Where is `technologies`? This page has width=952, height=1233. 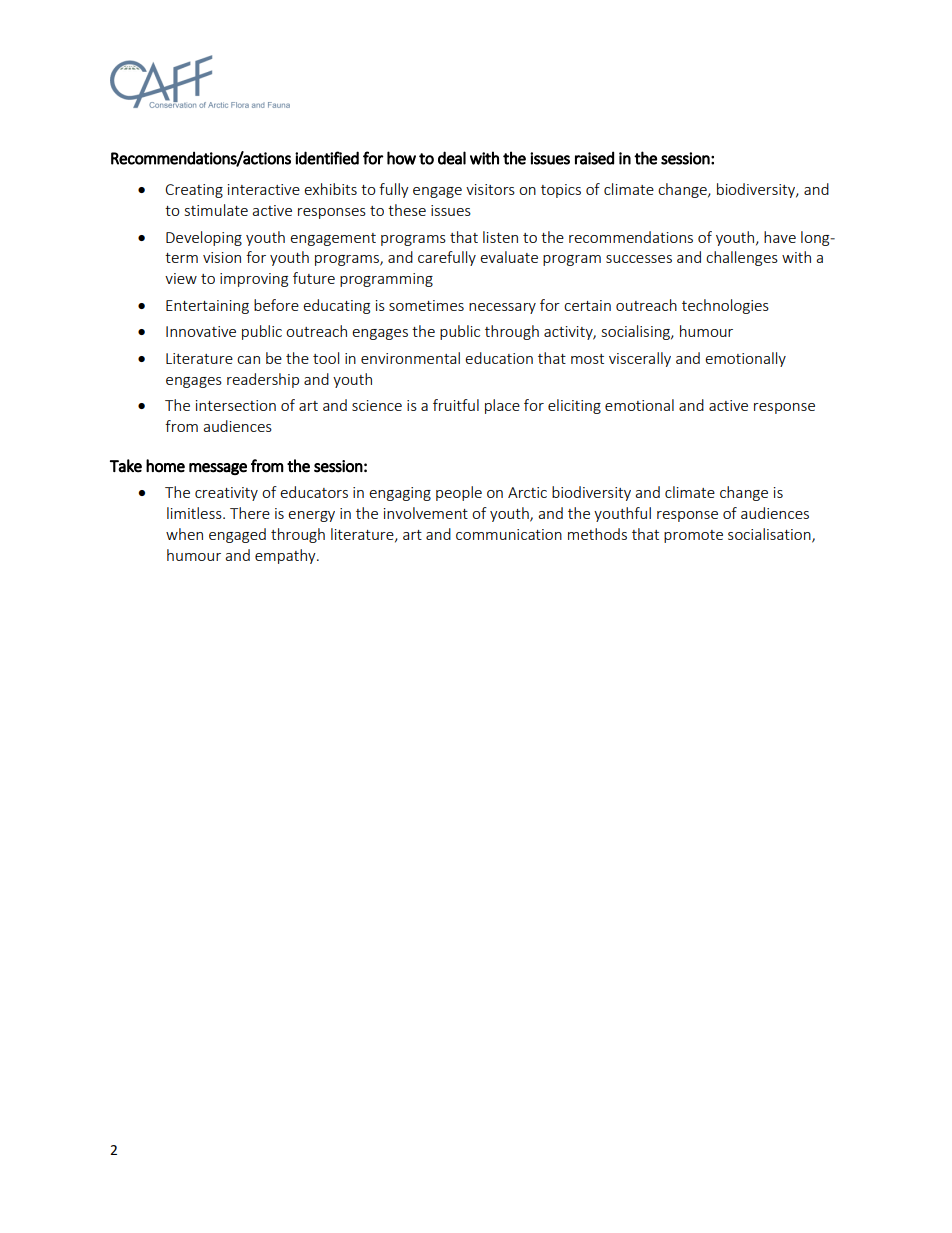
technologies is located at coordinates (725, 306).
